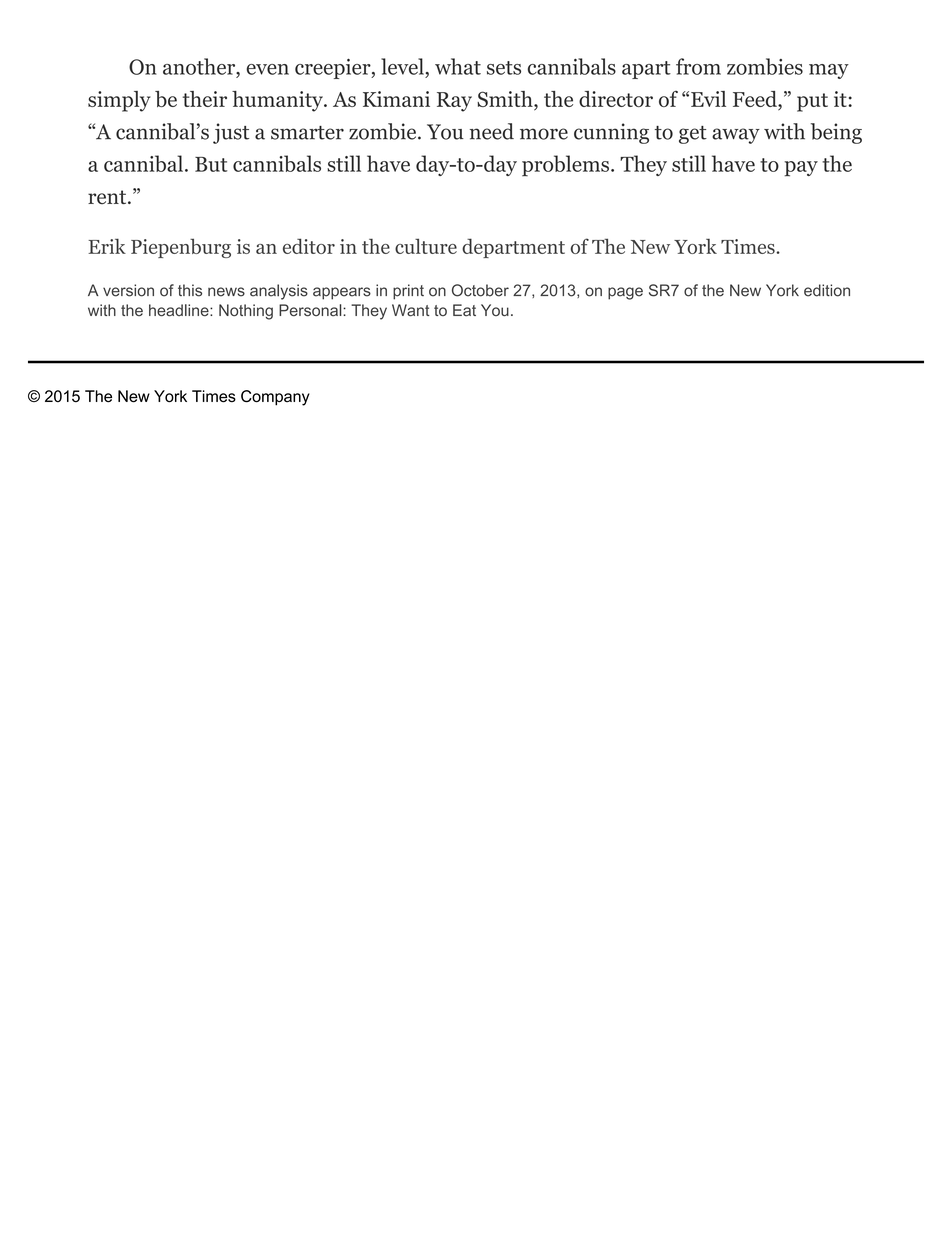  I want to click on even, so click(268, 69).
